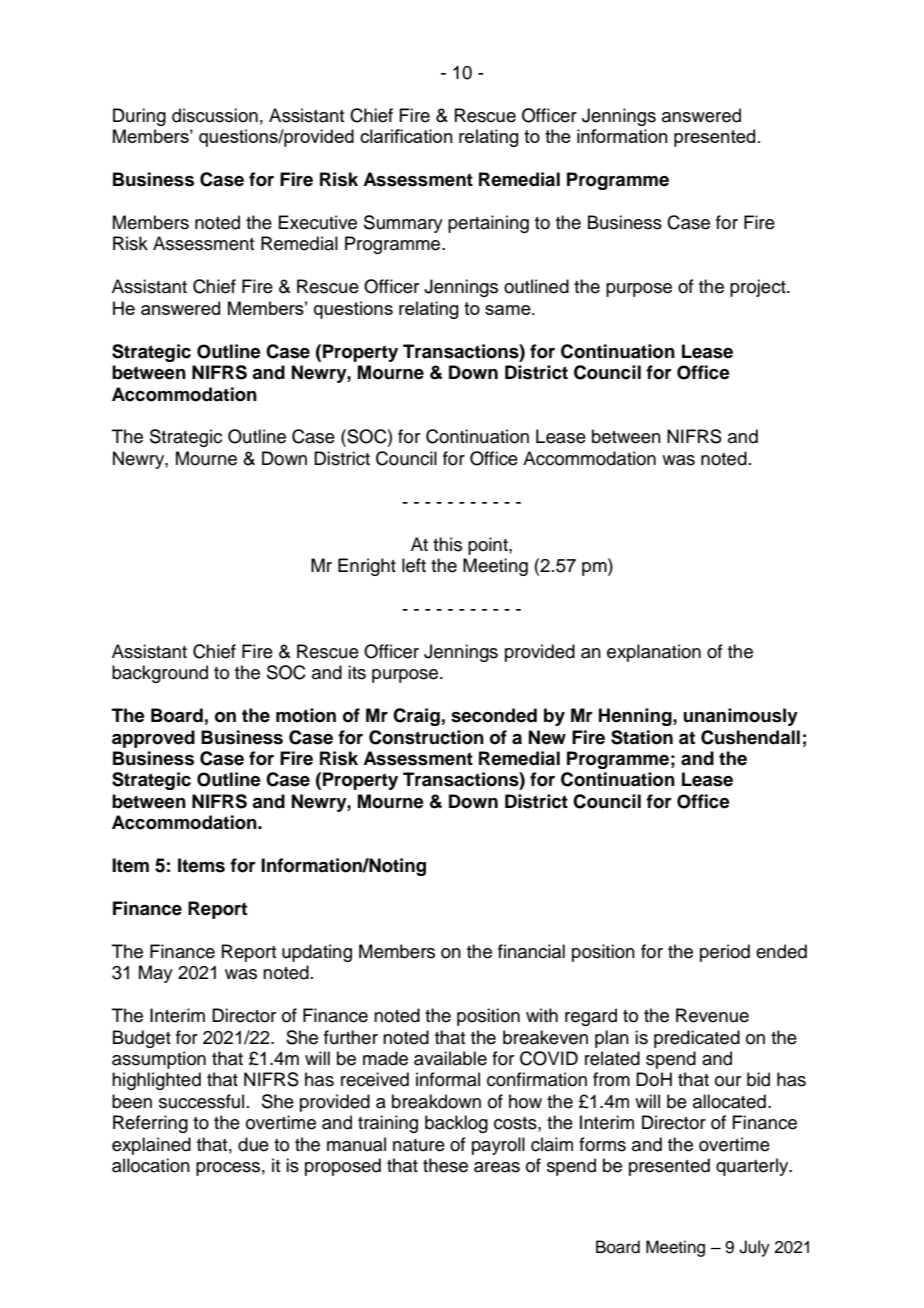 This document has height=1308, width=924. I want to click on project, so click(759, 288).
